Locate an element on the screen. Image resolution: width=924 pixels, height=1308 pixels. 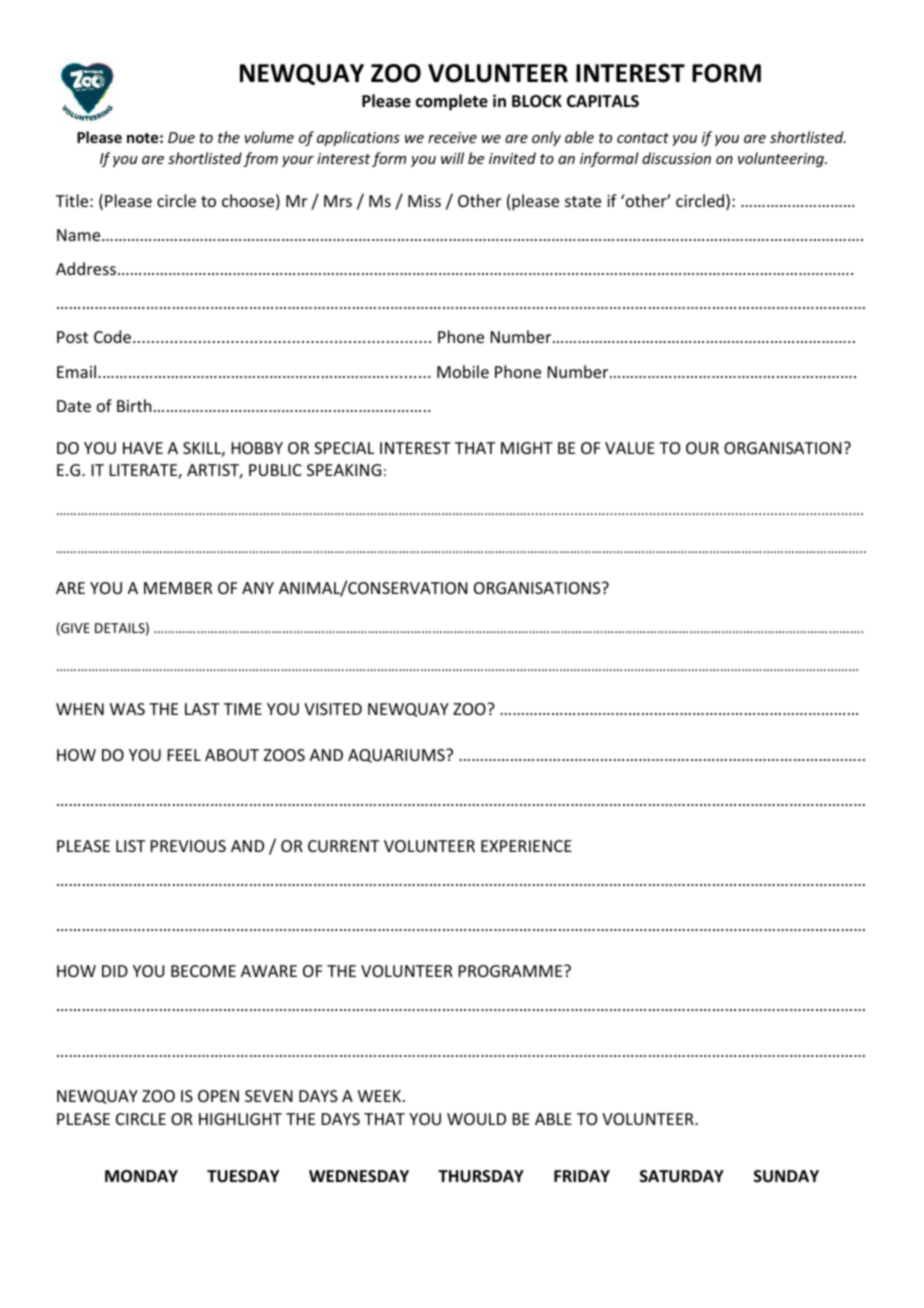
discussion is located at coordinates (676, 158).
